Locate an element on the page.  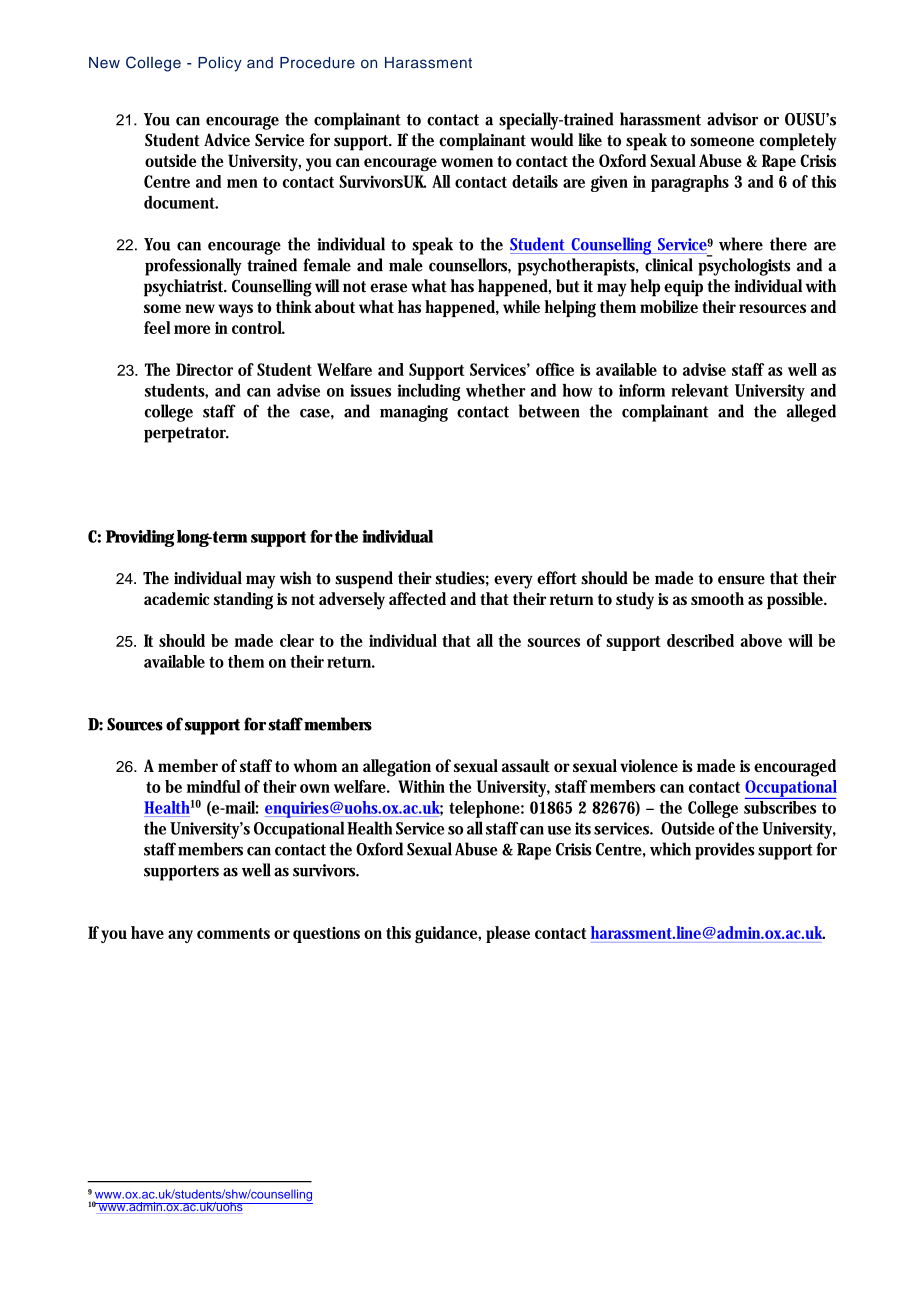
every is located at coordinates (513, 582).
